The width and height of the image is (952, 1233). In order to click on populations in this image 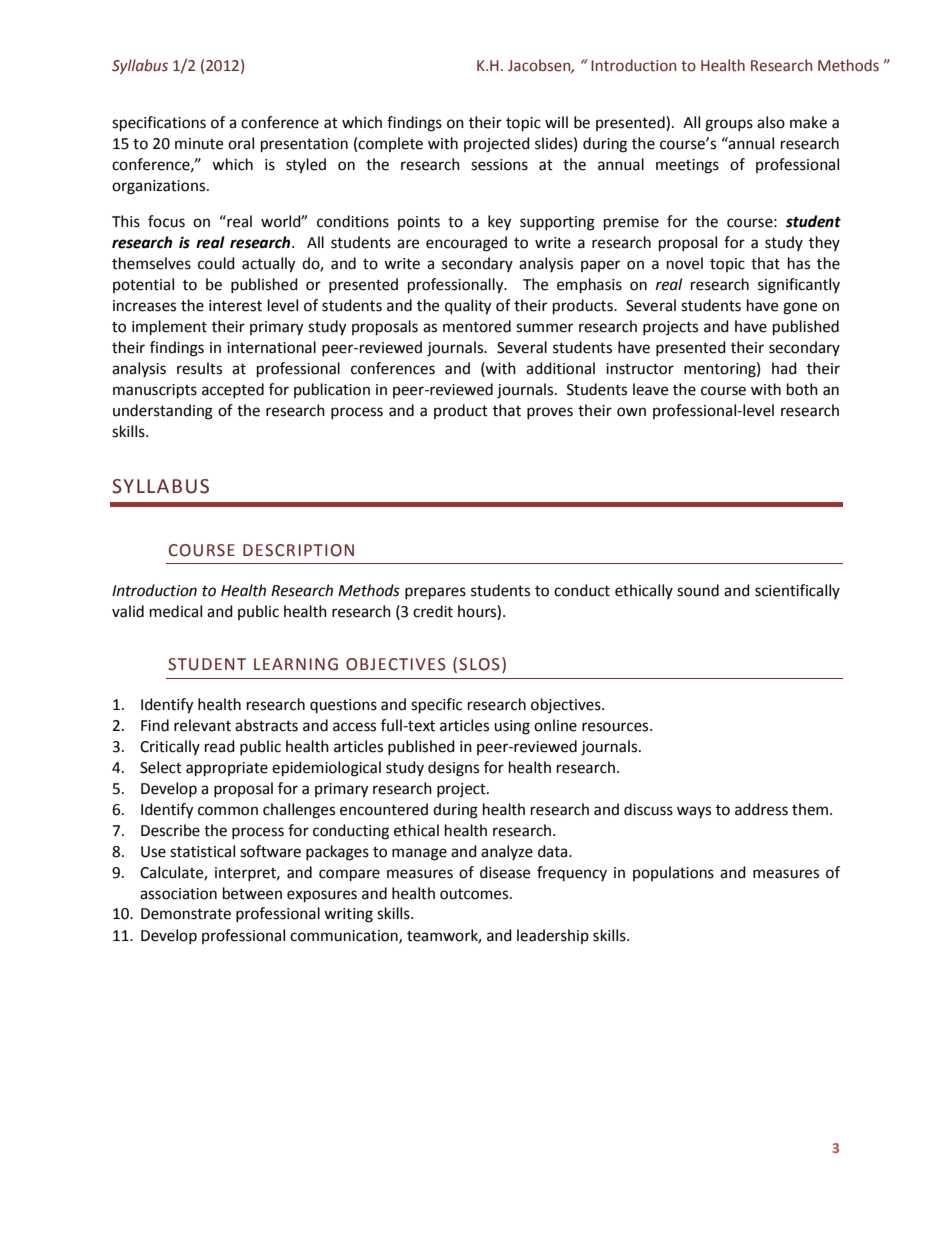, I will do `click(673, 873)`.
